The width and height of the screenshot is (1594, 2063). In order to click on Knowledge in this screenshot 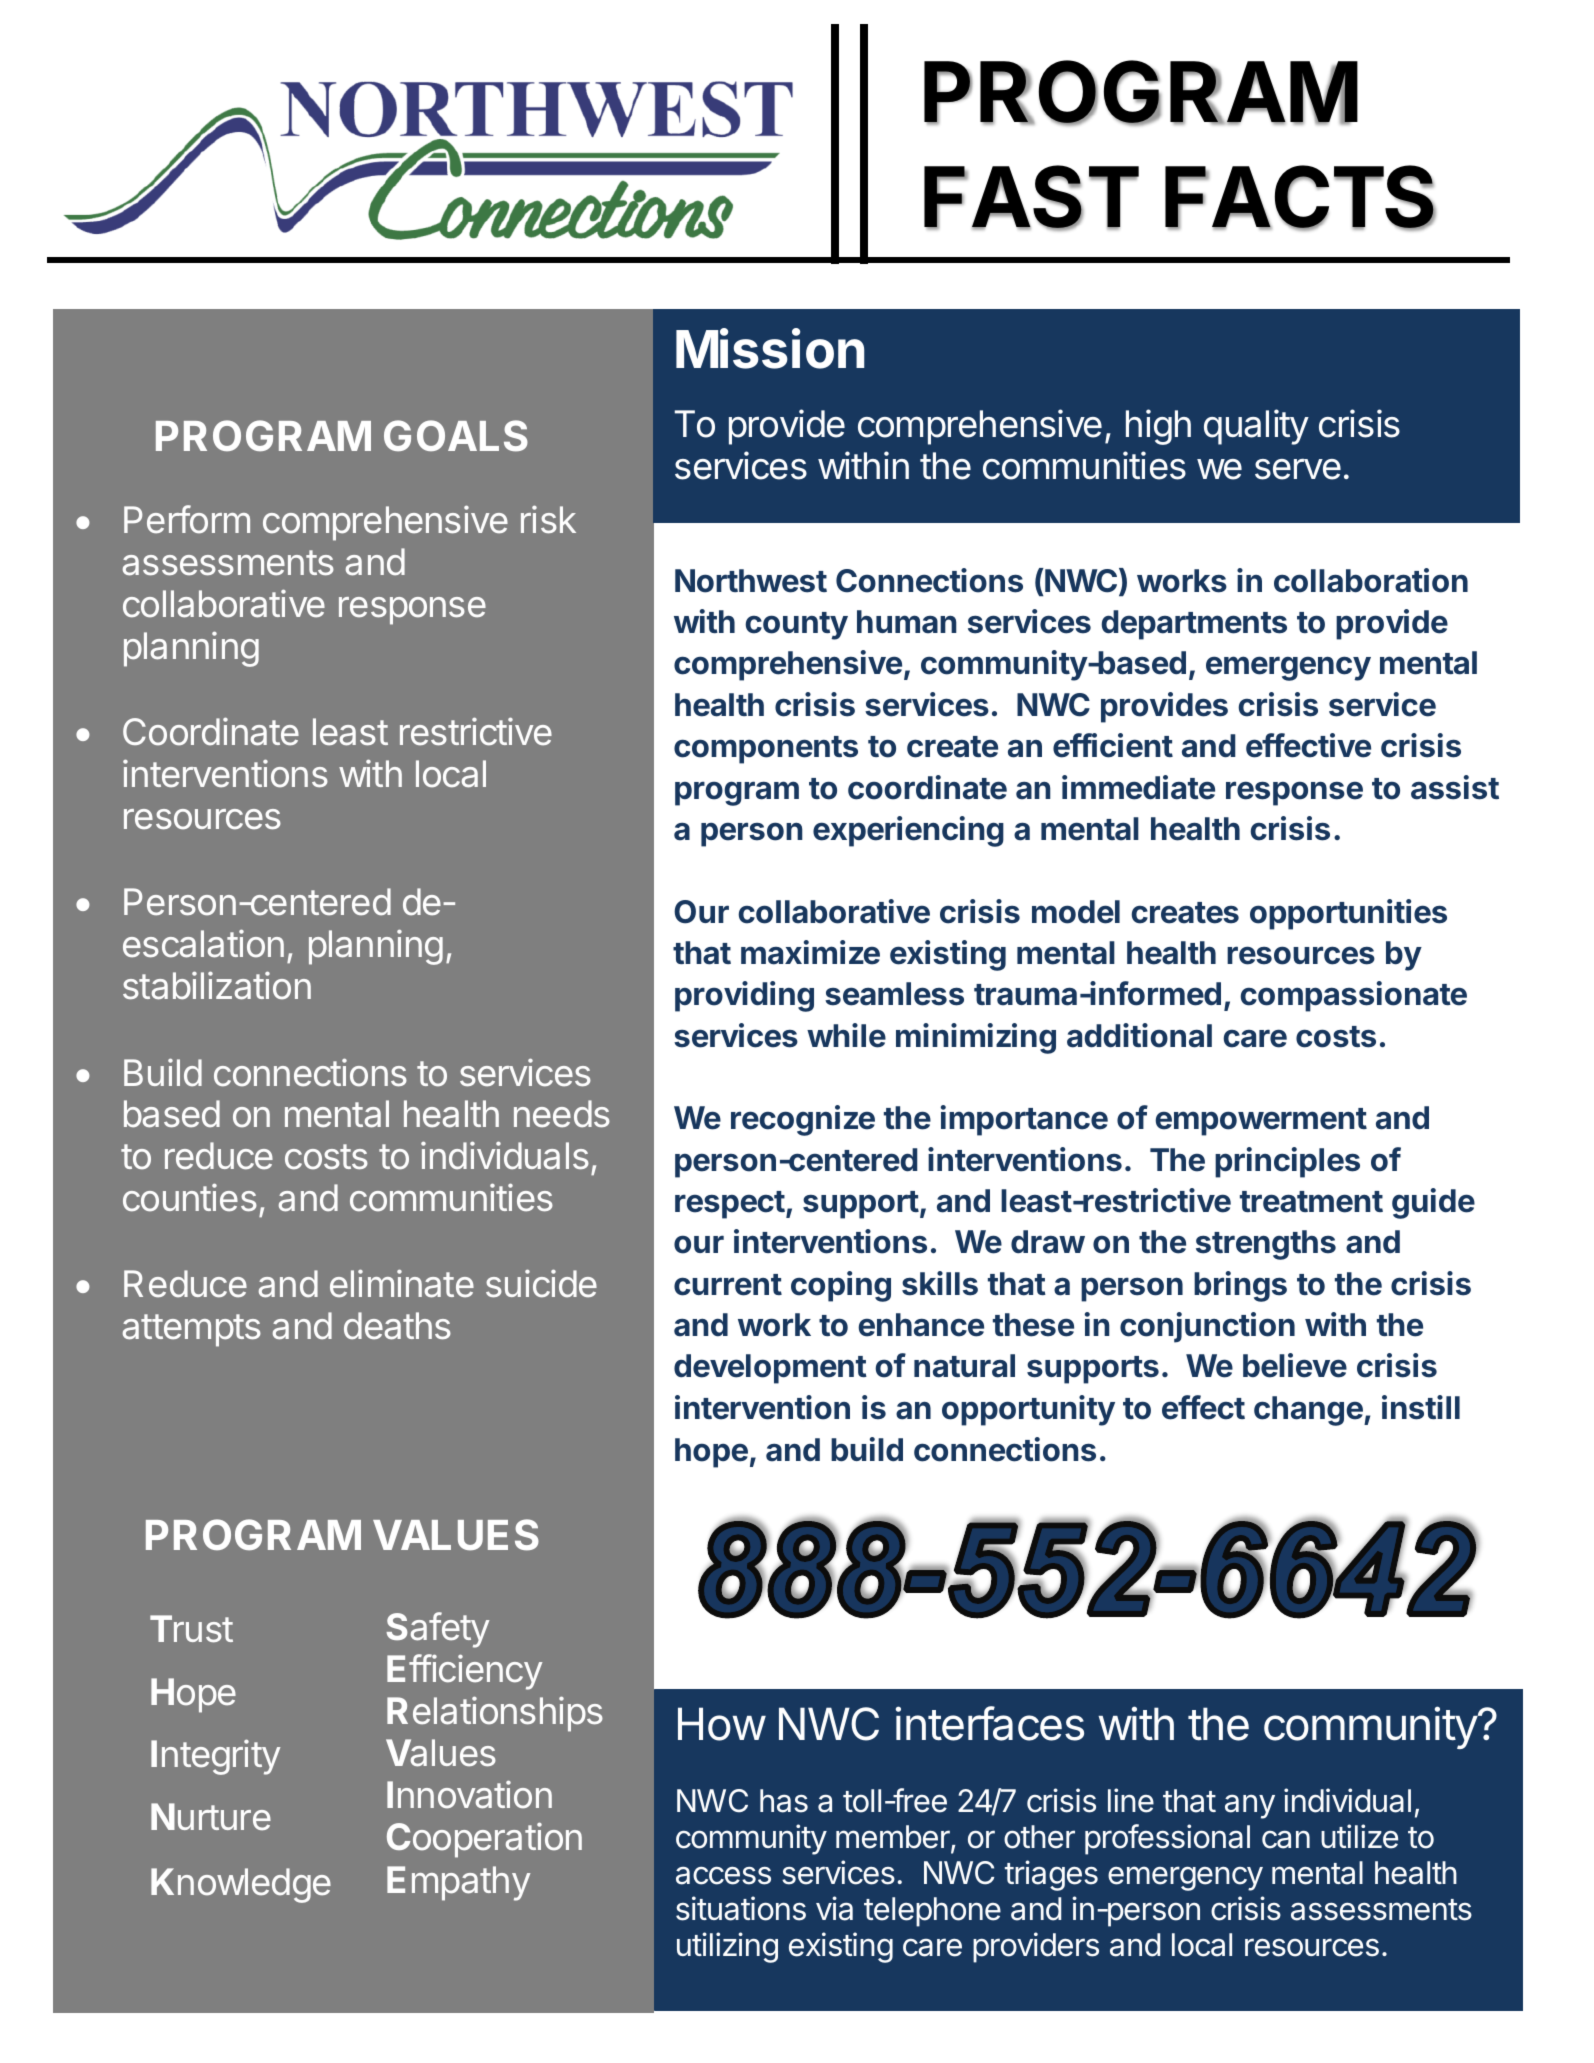, I will do `click(241, 1885)`.
